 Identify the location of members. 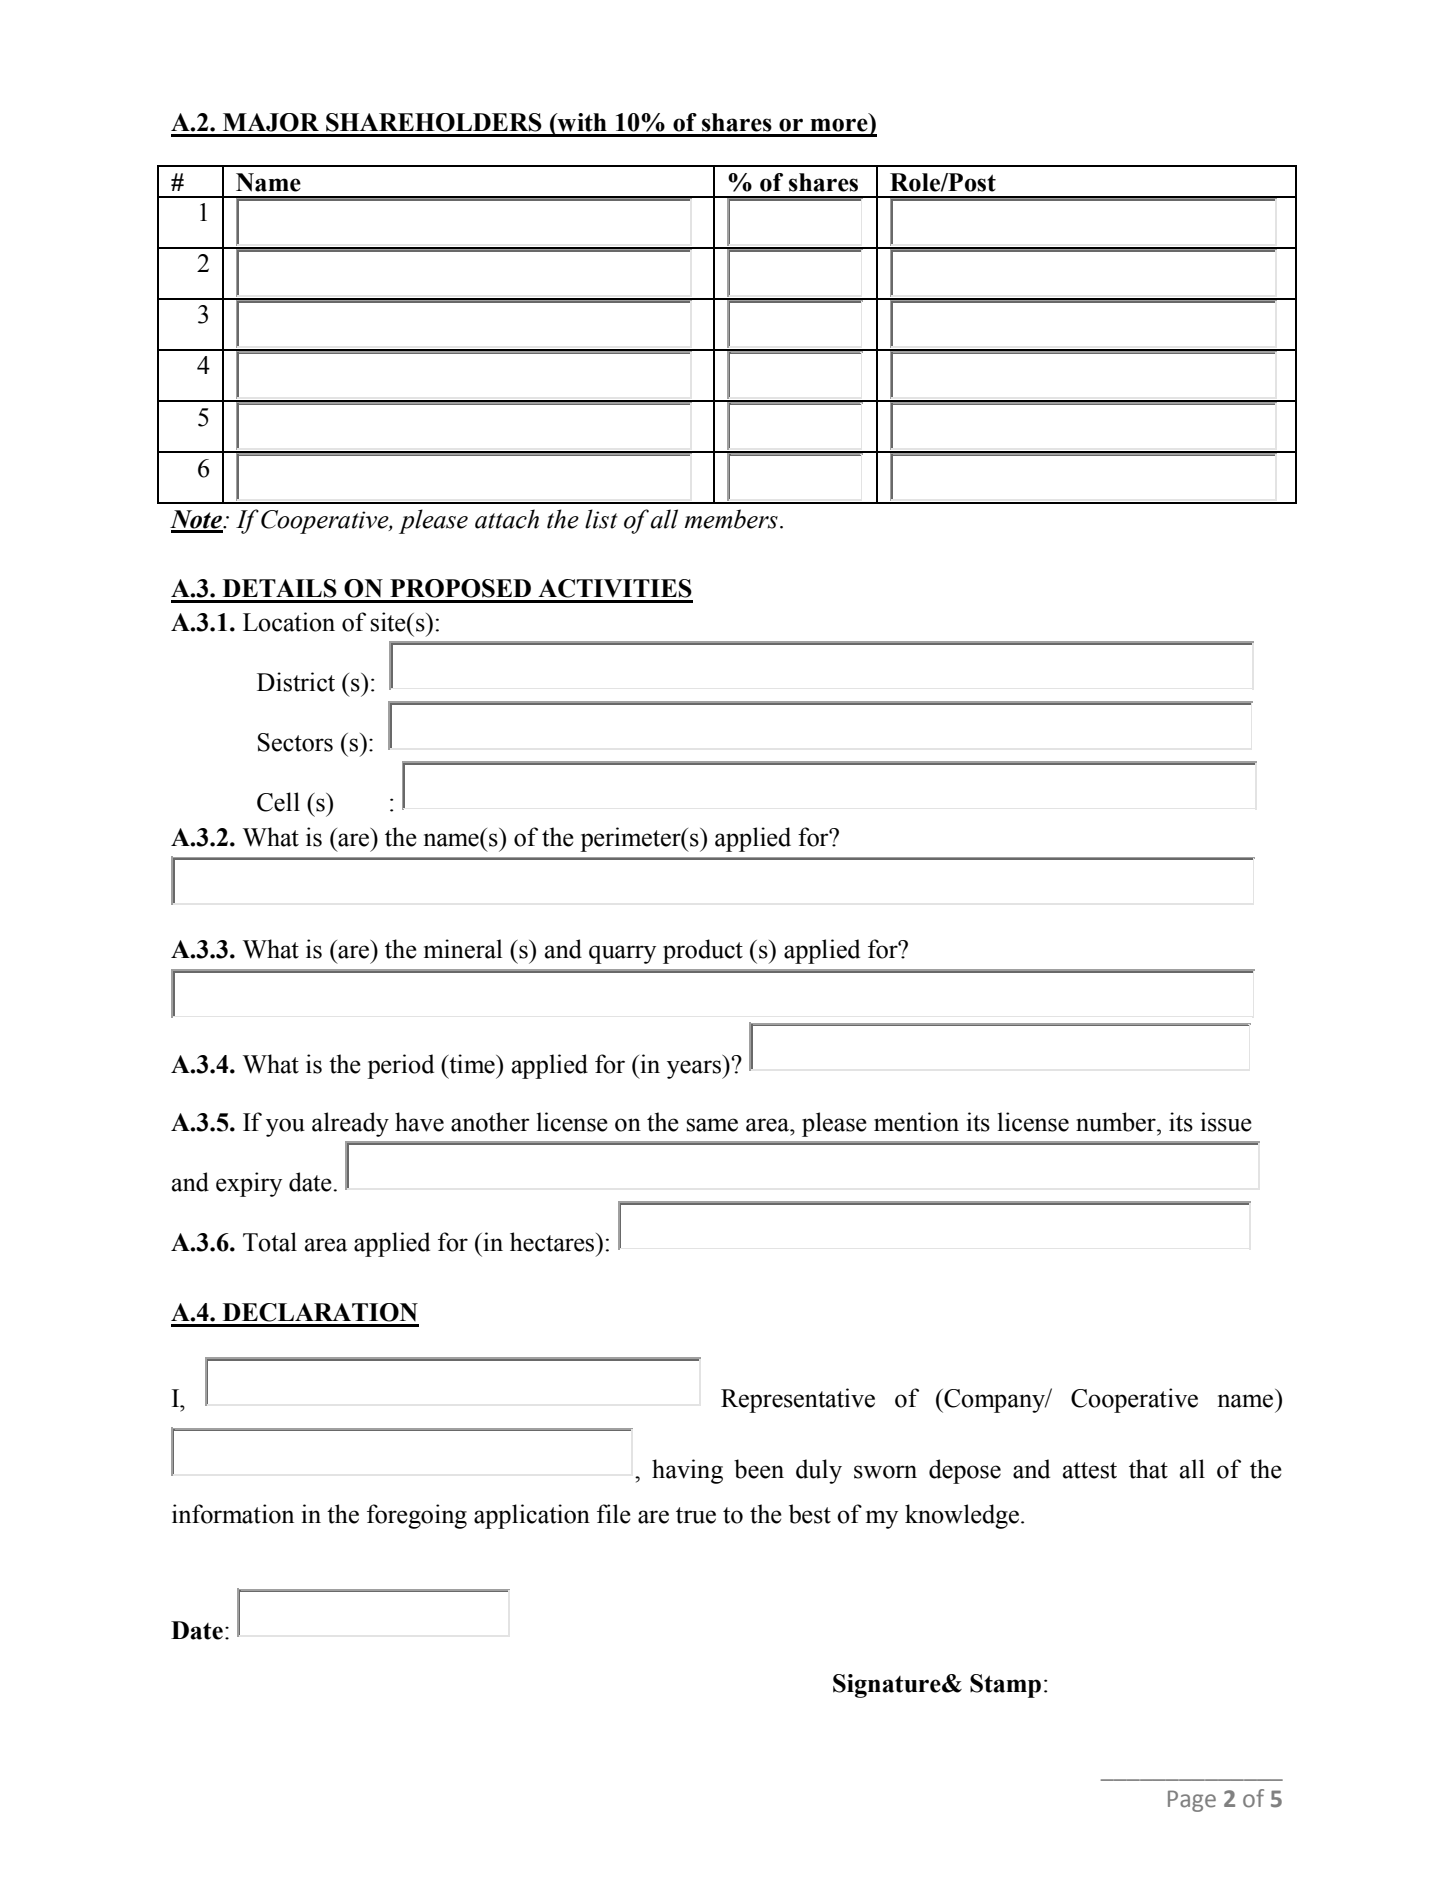
(731, 519).
